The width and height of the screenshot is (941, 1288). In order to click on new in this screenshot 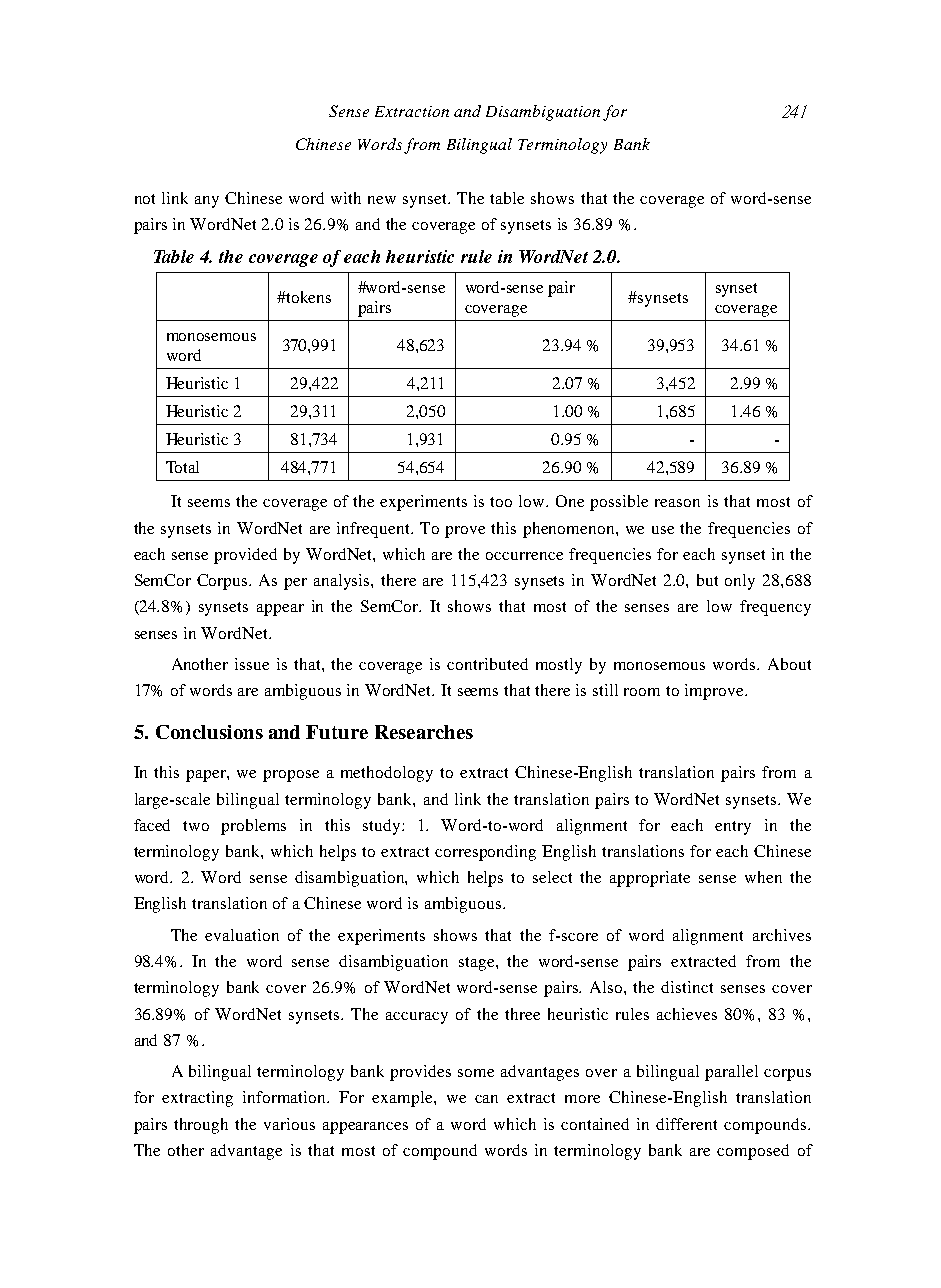, I will do `click(382, 200)`.
